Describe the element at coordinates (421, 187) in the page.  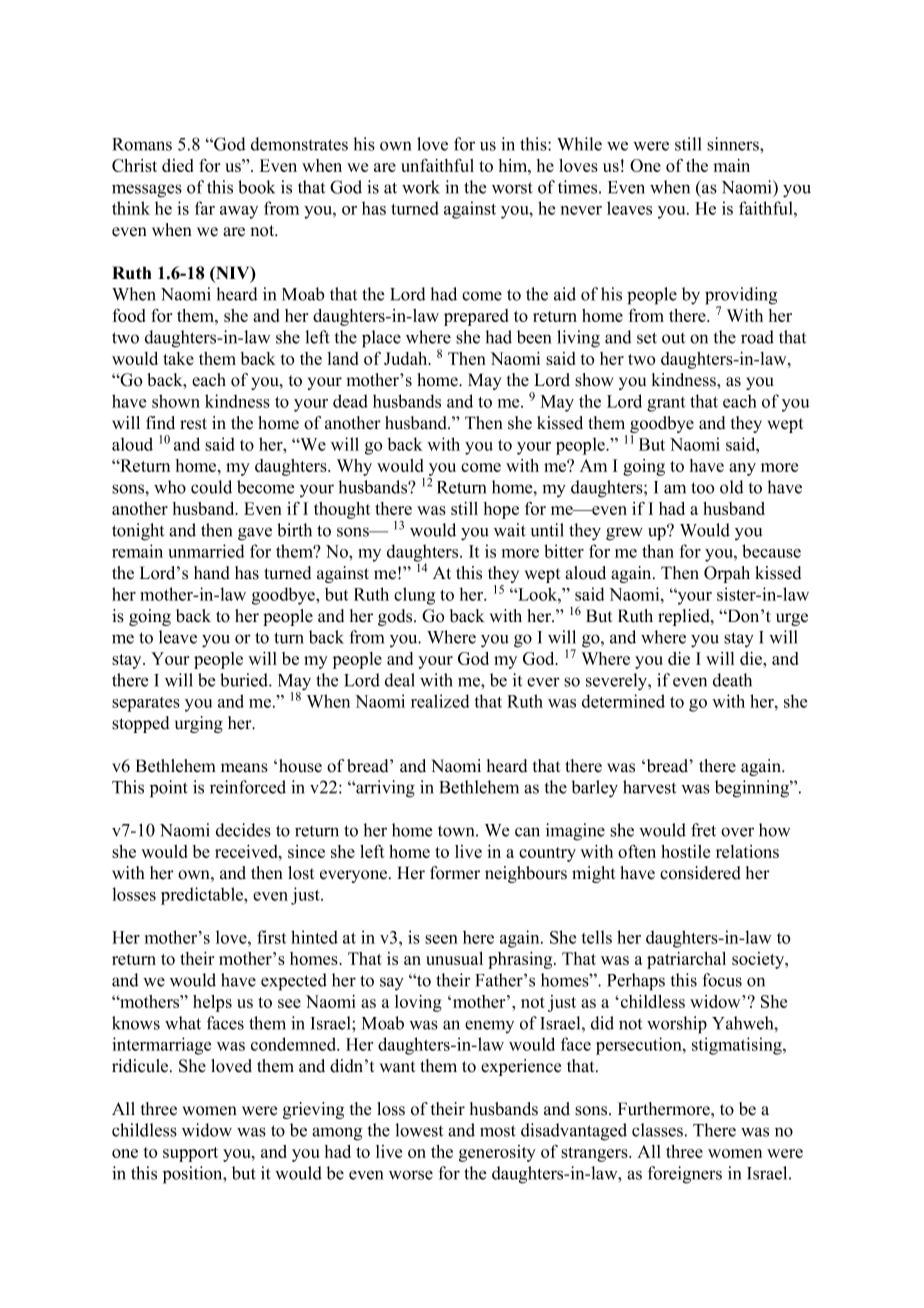
I see `work` at that location.
